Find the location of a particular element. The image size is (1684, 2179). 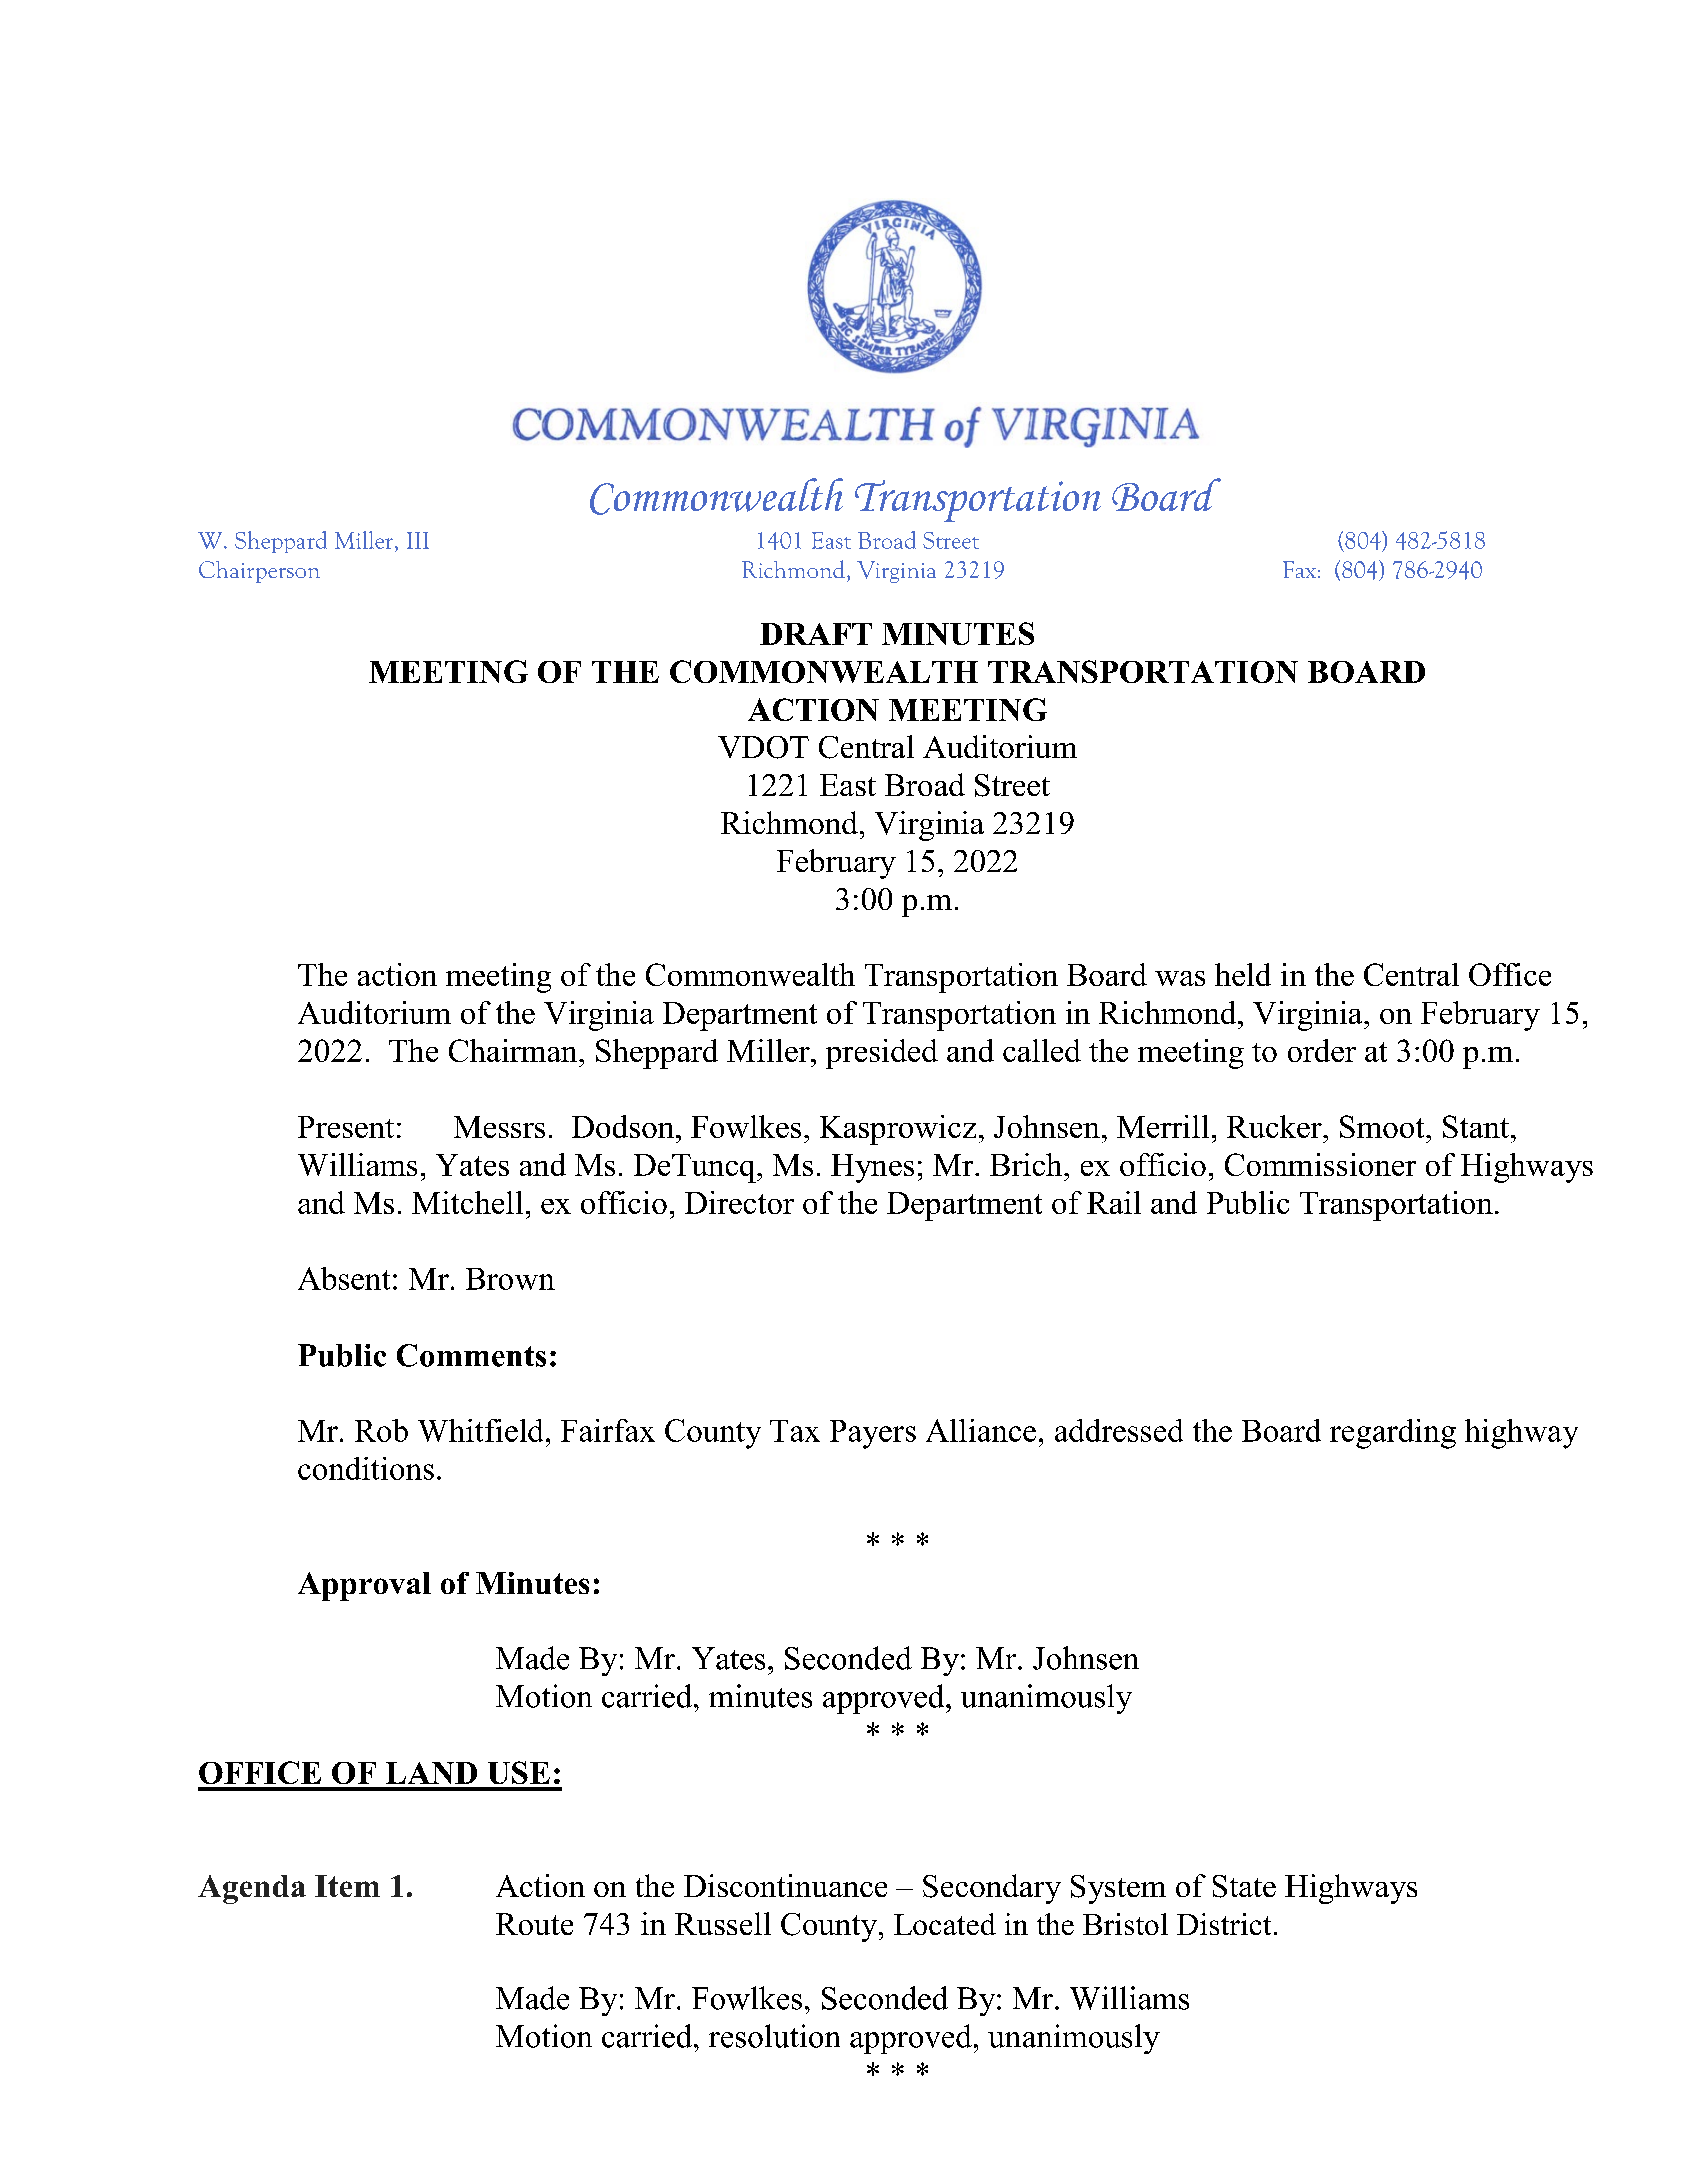

III is located at coordinates (418, 540).
